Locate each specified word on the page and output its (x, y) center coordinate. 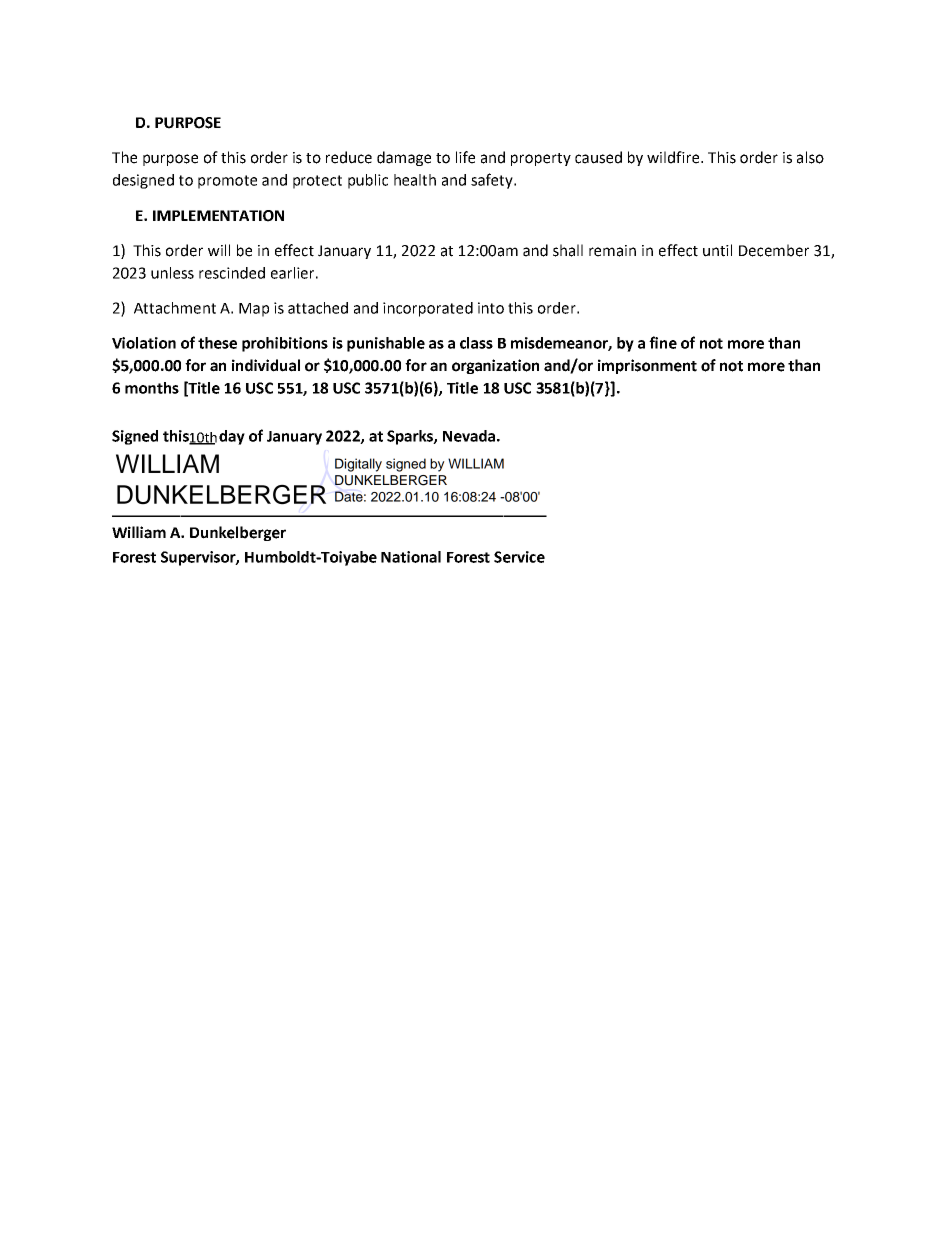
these (217, 343)
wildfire (674, 157)
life (465, 157)
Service (519, 557)
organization (495, 366)
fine (663, 342)
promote (227, 182)
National (411, 557)
